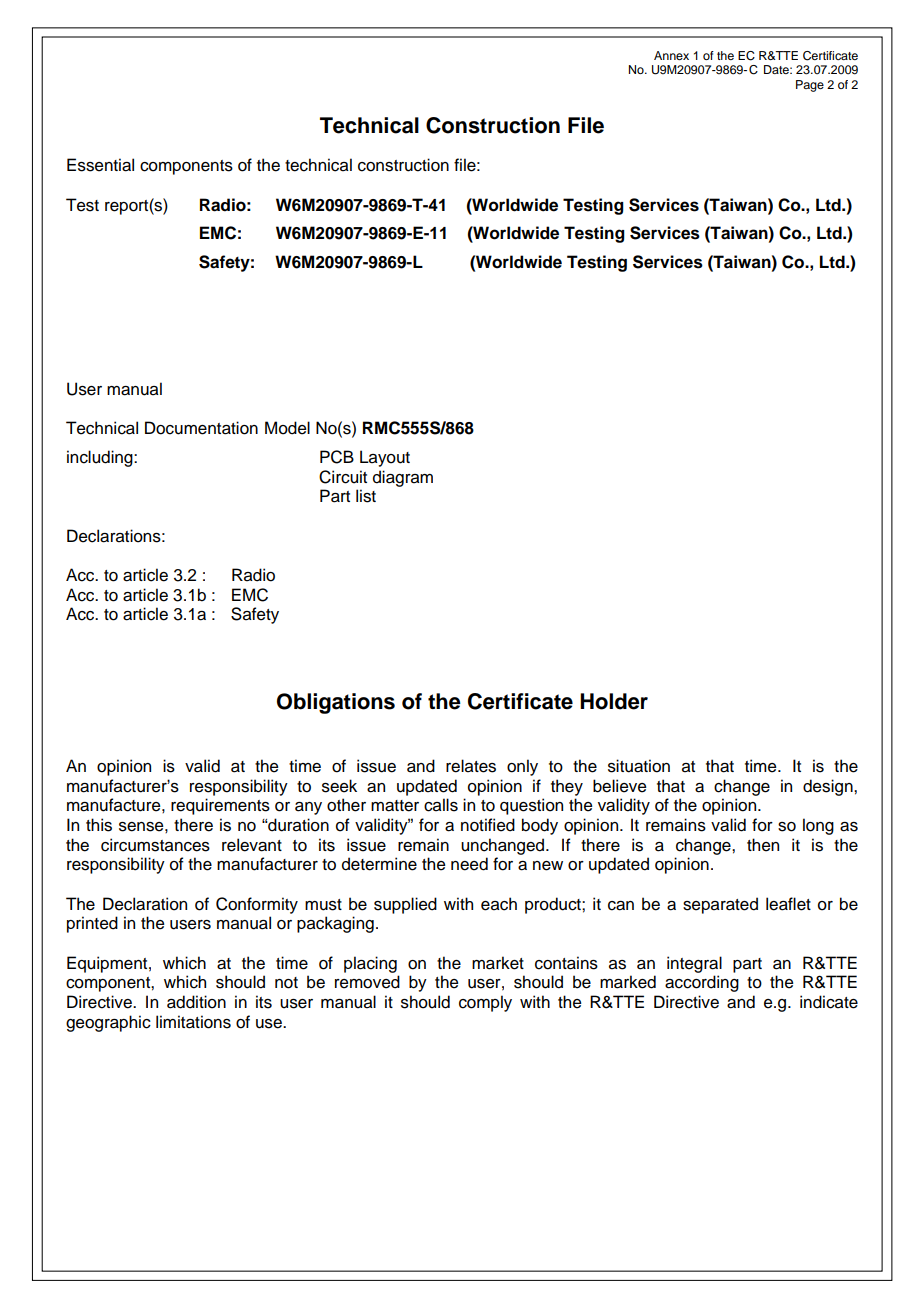 This page has width=924, height=1308. Describe the element at coordinates (485, 1003) in the page. I see `comply` at that location.
